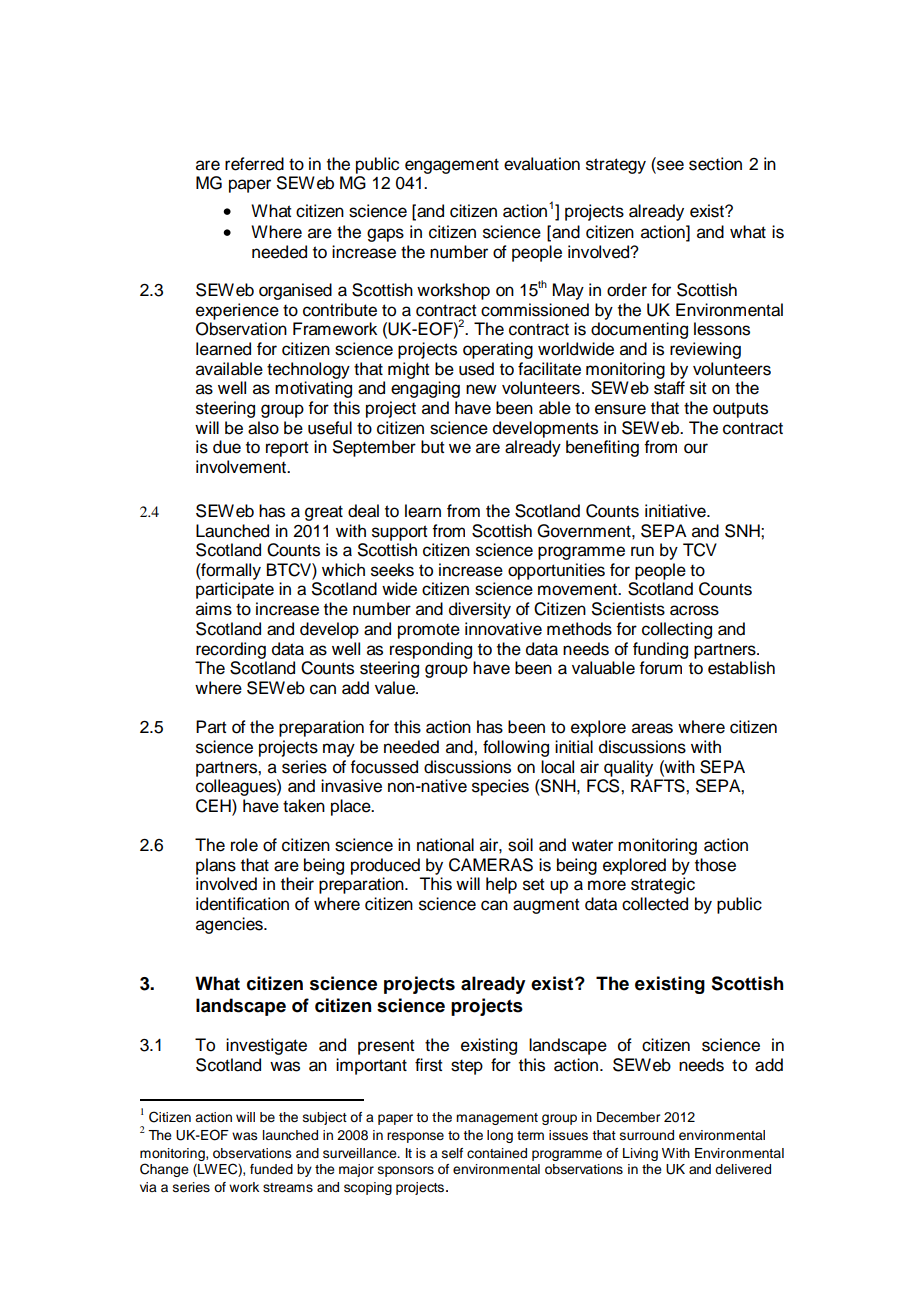 Image resolution: width=924 pixels, height=1308 pixels. Describe the element at coordinates (271, 1169) in the page. I see `funded` at that location.
